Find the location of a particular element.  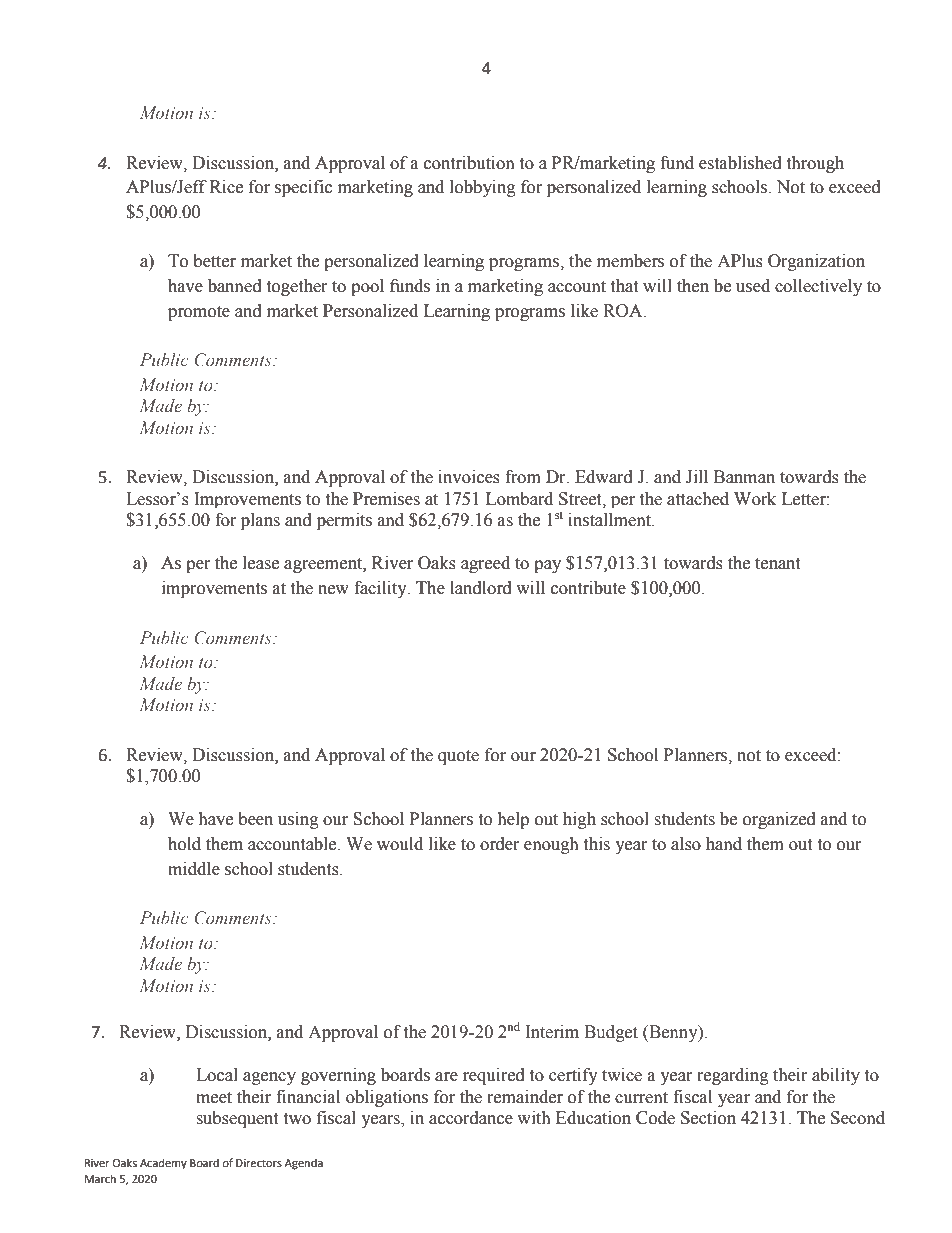

Academy is located at coordinates (163, 1164).
